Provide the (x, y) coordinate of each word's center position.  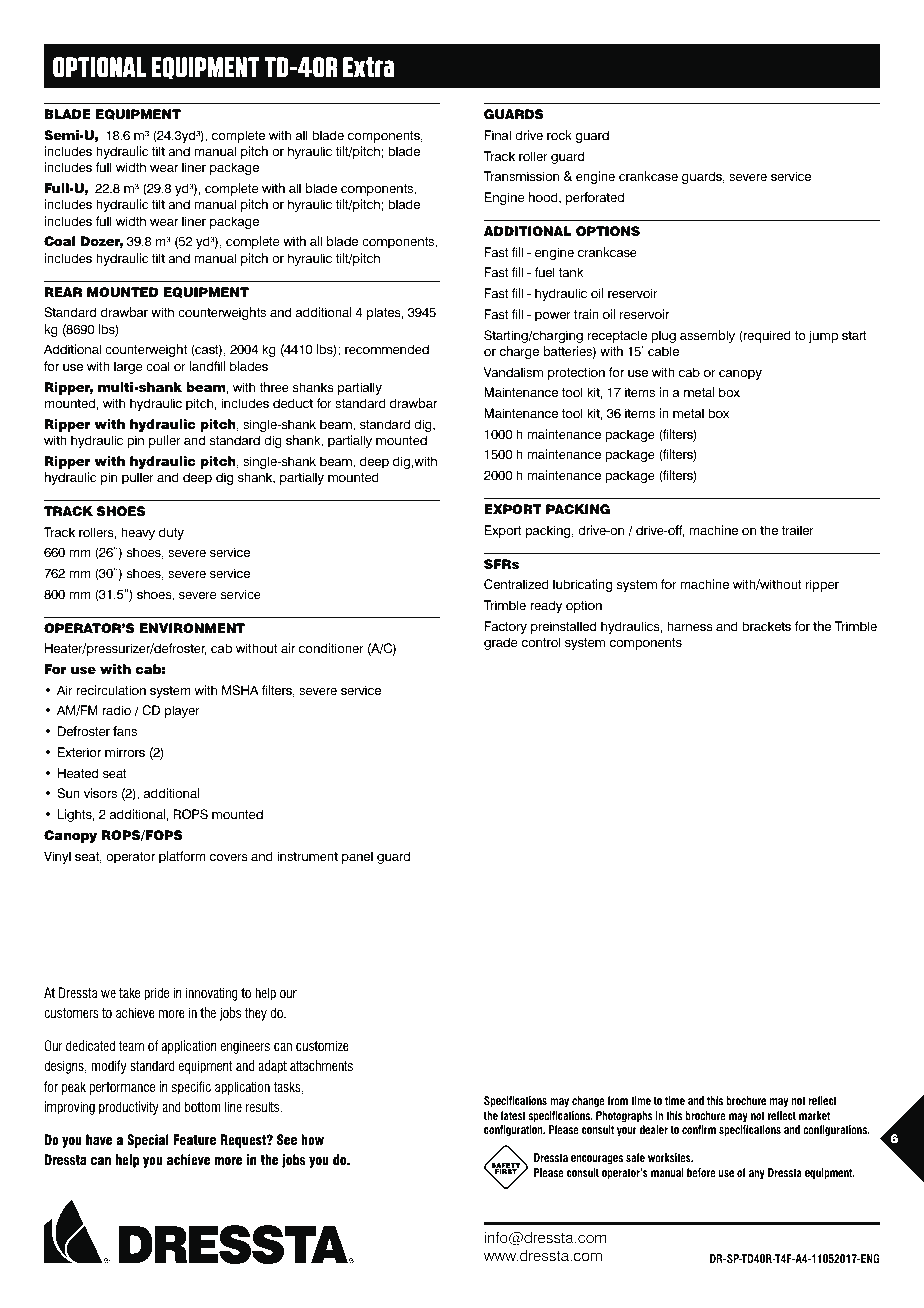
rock (559, 135)
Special (148, 1141)
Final (497, 135)
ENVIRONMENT (192, 628)
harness (690, 626)
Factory (505, 627)
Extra (368, 67)
